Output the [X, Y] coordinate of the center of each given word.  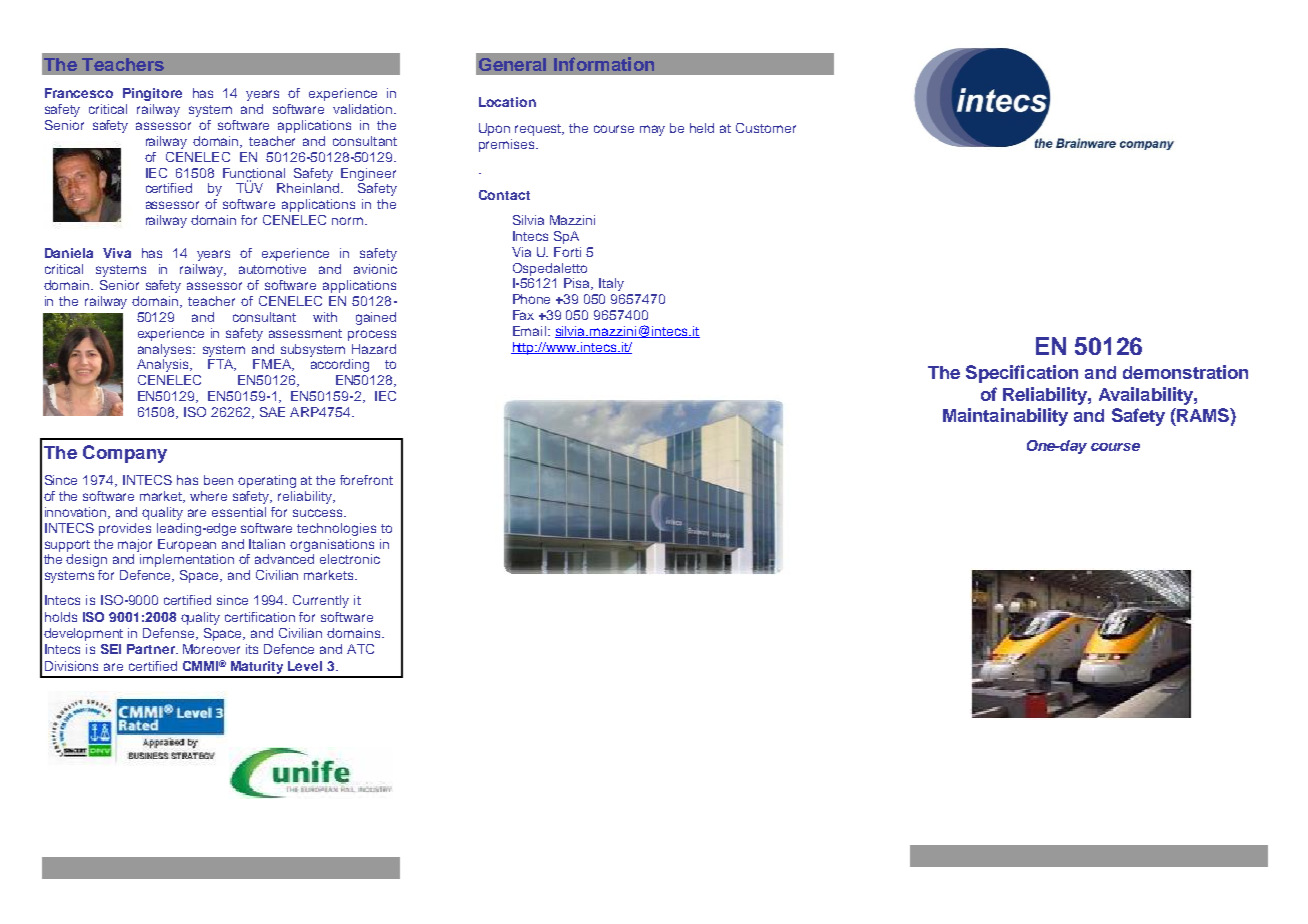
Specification [1022, 374]
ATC [360, 649]
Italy [611, 284]
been [218, 480]
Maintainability [1005, 417]
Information [604, 64]
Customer [766, 128]
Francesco [79, 93]
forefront [366, 480]
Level [305, 666]
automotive [272, 269]
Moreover [211, 649]
